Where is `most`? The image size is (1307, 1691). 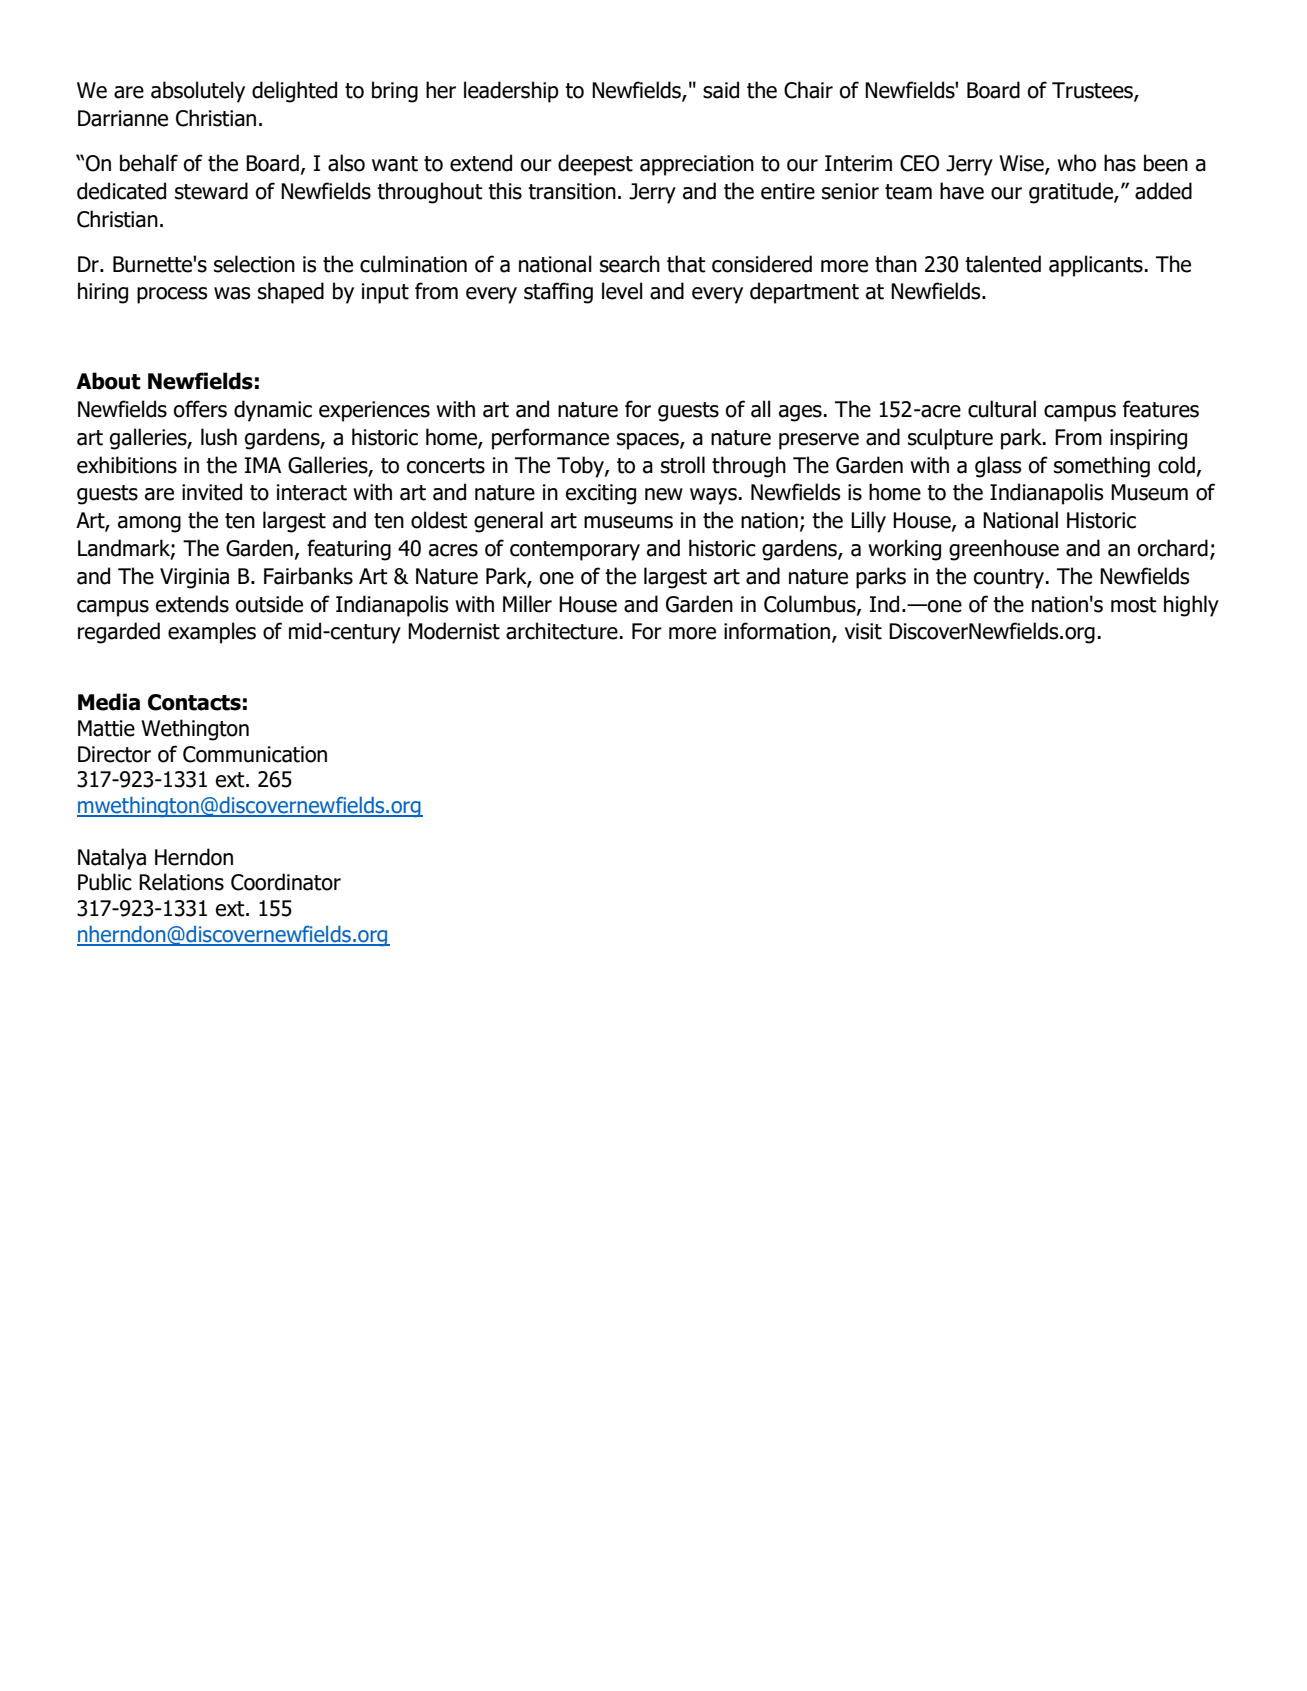
most is located at coordinates (1134, 605).
